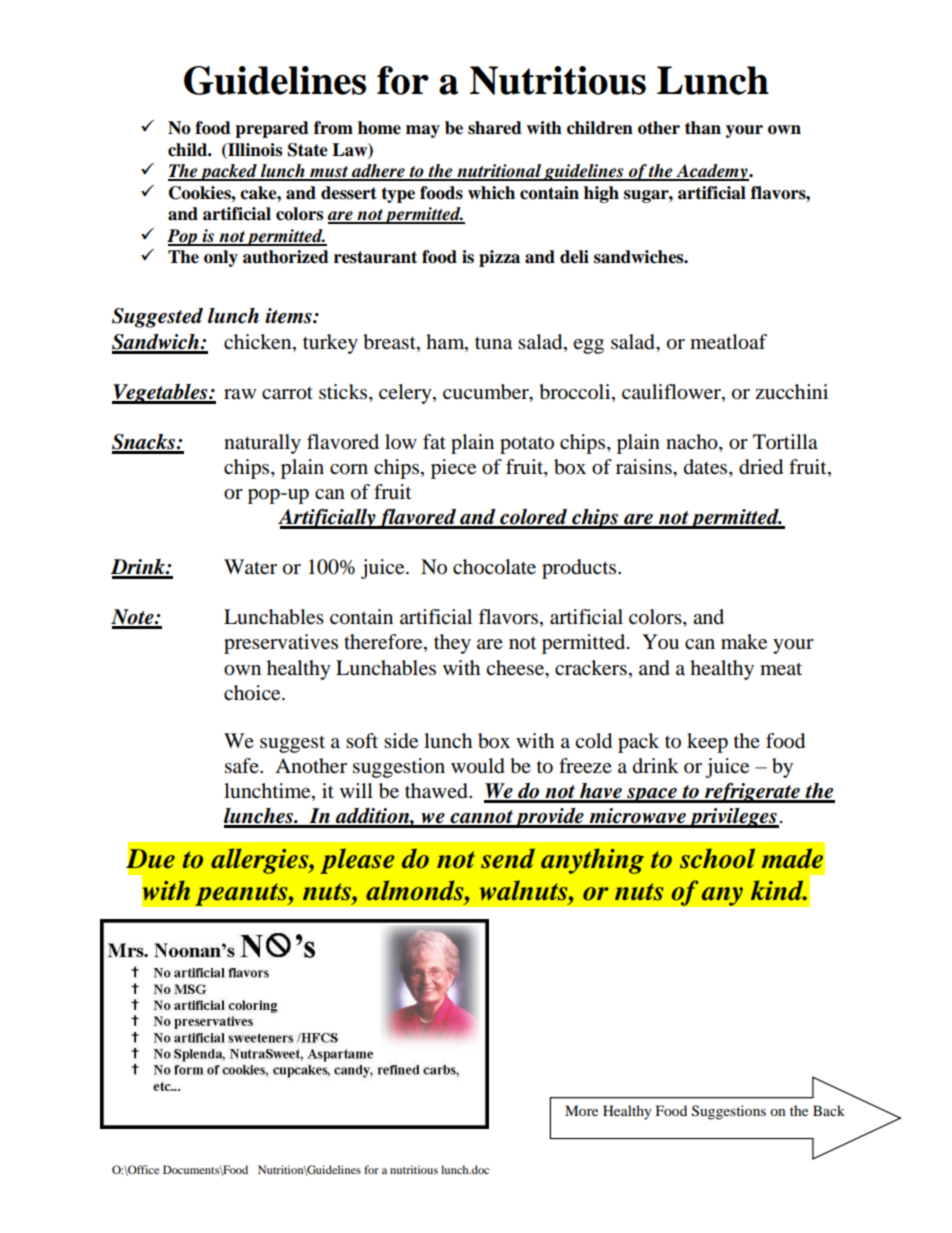 This screenshot has width=952, height=1233. Describe the element at coordinates (744, 642) in the screenshot. I see `make` at that location.
